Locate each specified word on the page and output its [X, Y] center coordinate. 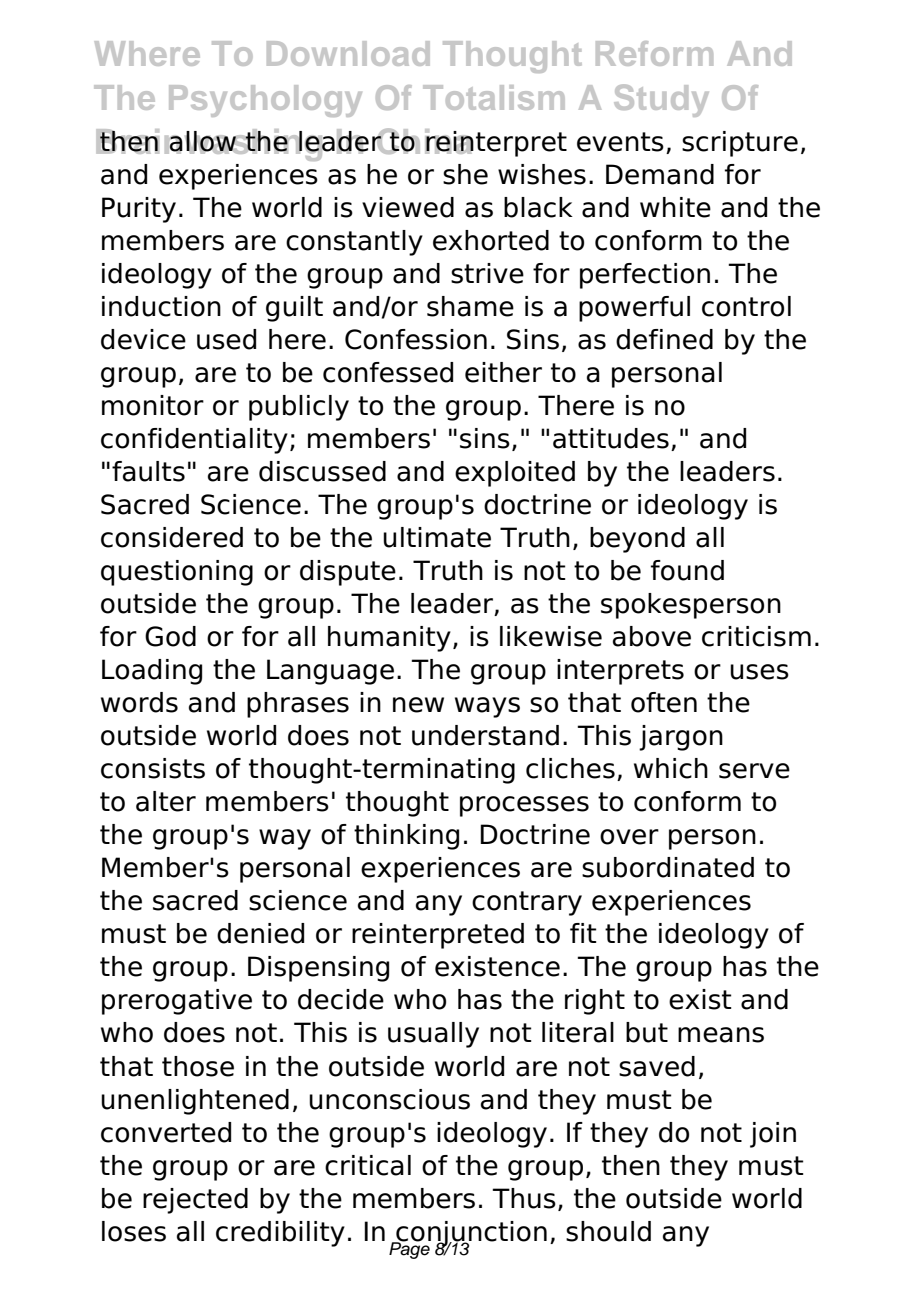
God [170, 636]
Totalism [494, 97]
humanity [389, 639]
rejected [195, 1201]
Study [661, 100]
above [652, 636]
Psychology [265, 101]
